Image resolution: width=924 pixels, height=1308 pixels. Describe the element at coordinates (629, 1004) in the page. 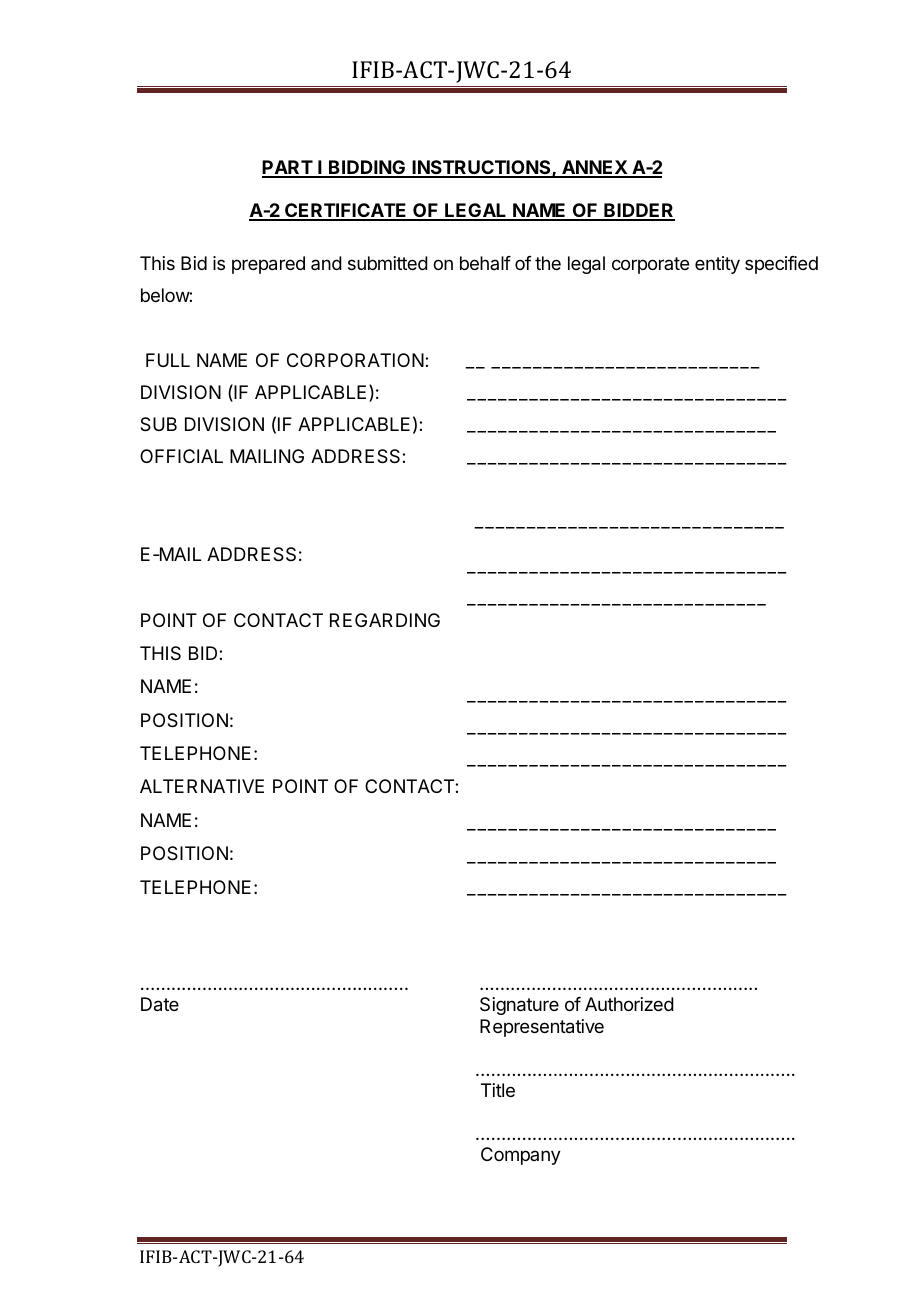

I see `Authorized` at that location.
